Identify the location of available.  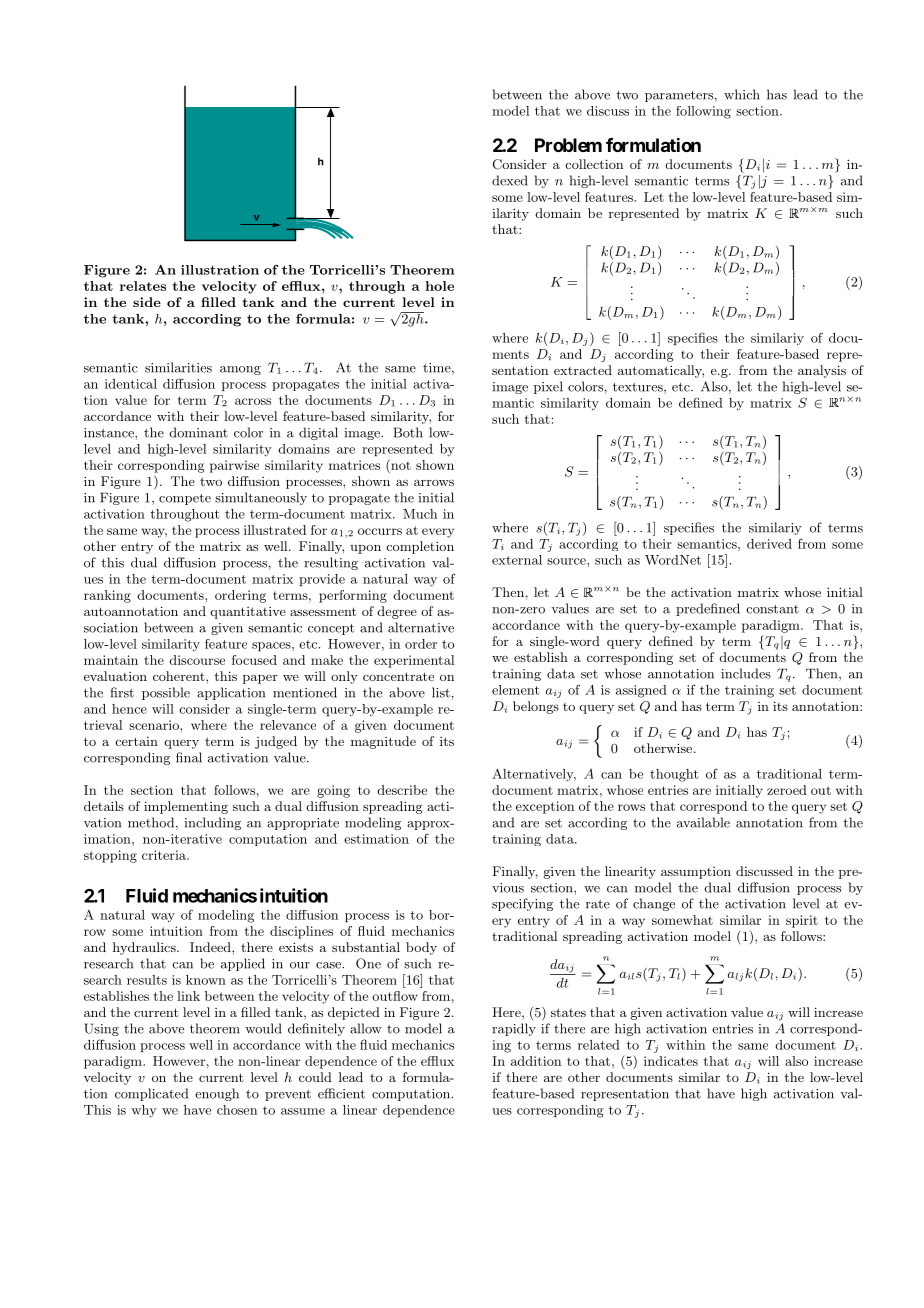
(703, 822).
